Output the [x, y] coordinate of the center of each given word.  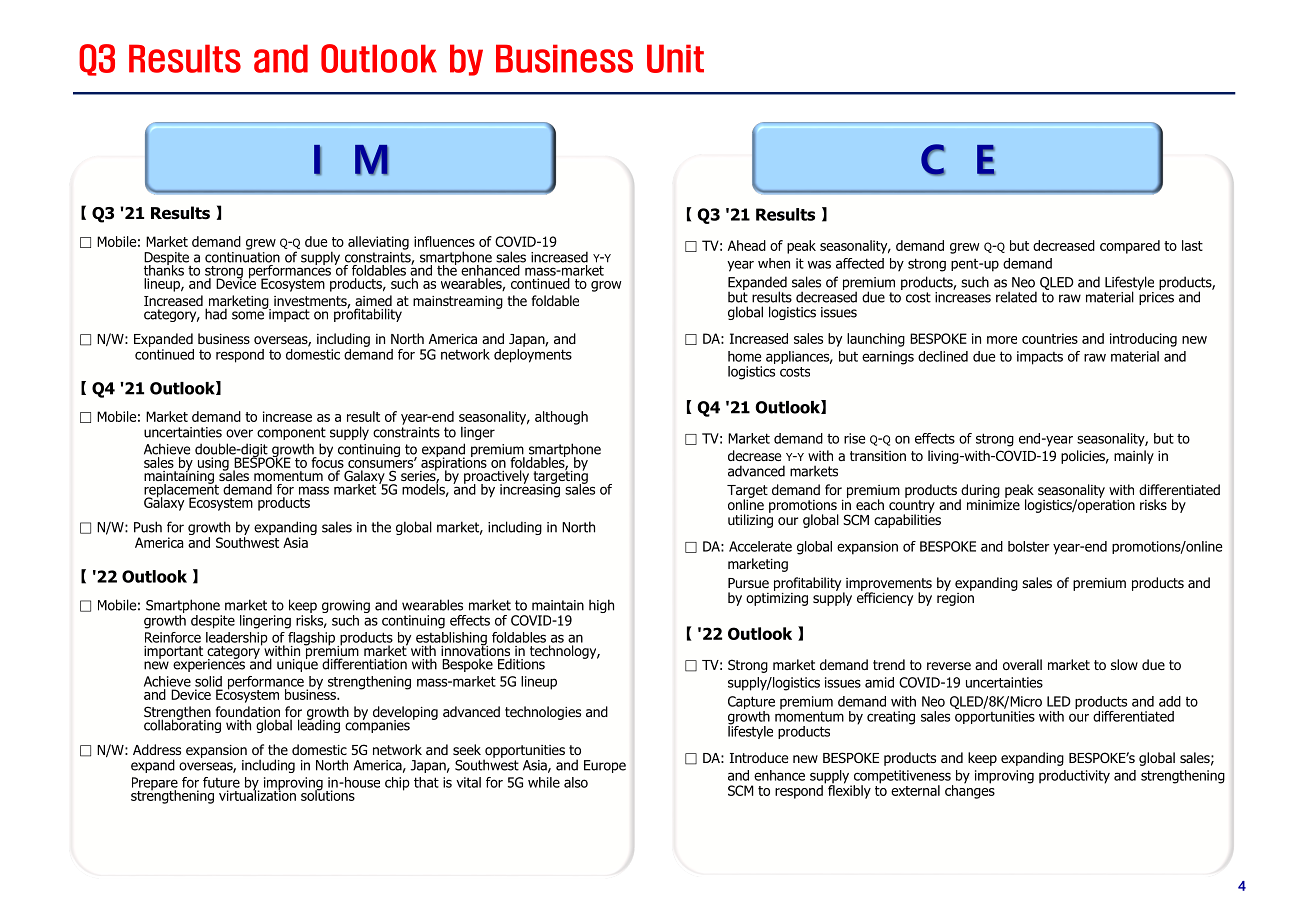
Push [148, 527]
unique [297, 664]
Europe [605, 766]
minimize [993, 503]
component [291, 433]
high [601, 606]
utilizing [750, 520]
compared [1130, 247]
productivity [1074, 777]
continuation [242, 257]
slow [1124, 664]
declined [943, 356]
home [744, 356]
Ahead [747, 245]
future [221, 782]
